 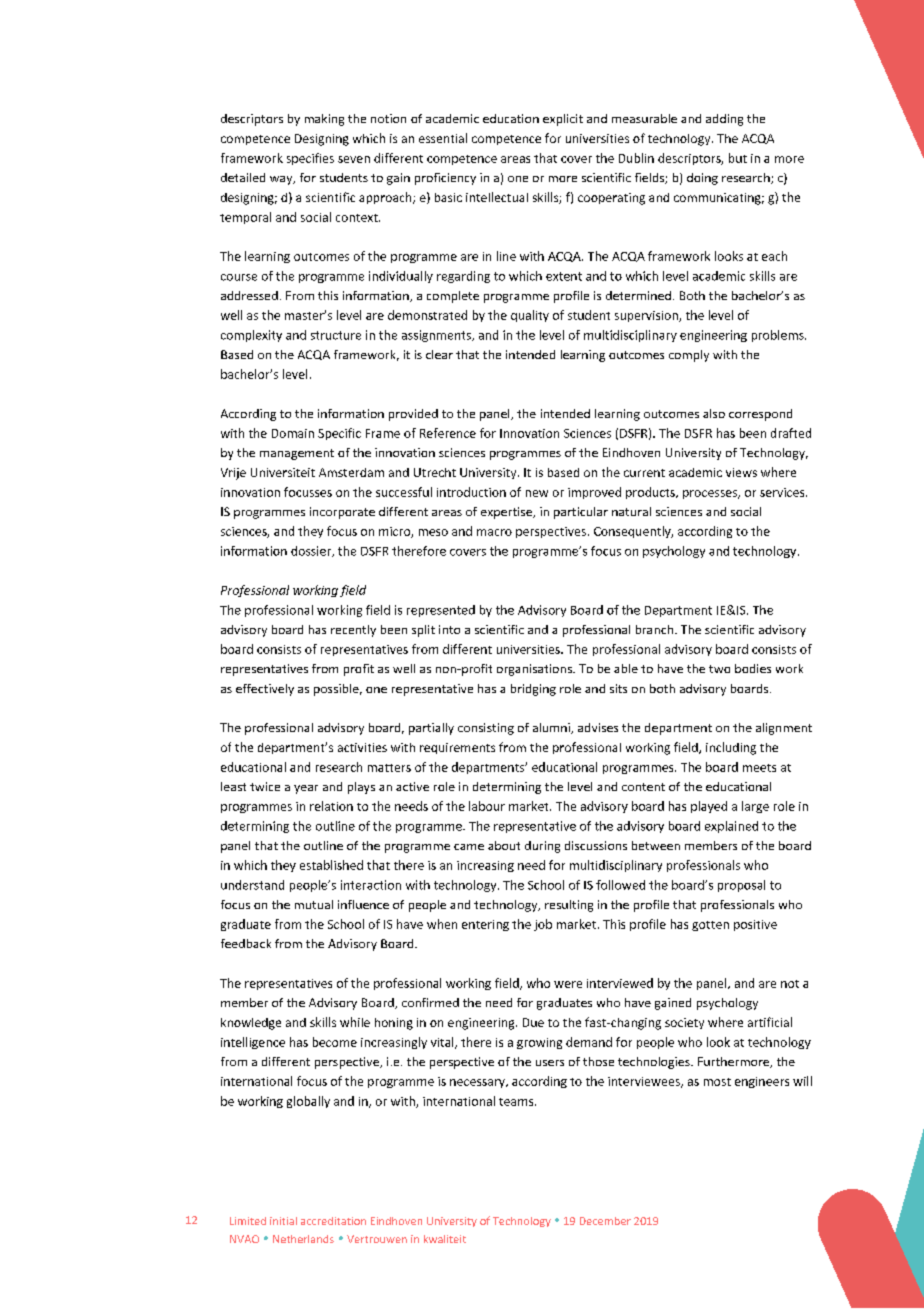 I want to click on but, so click(x=738, y=158).
